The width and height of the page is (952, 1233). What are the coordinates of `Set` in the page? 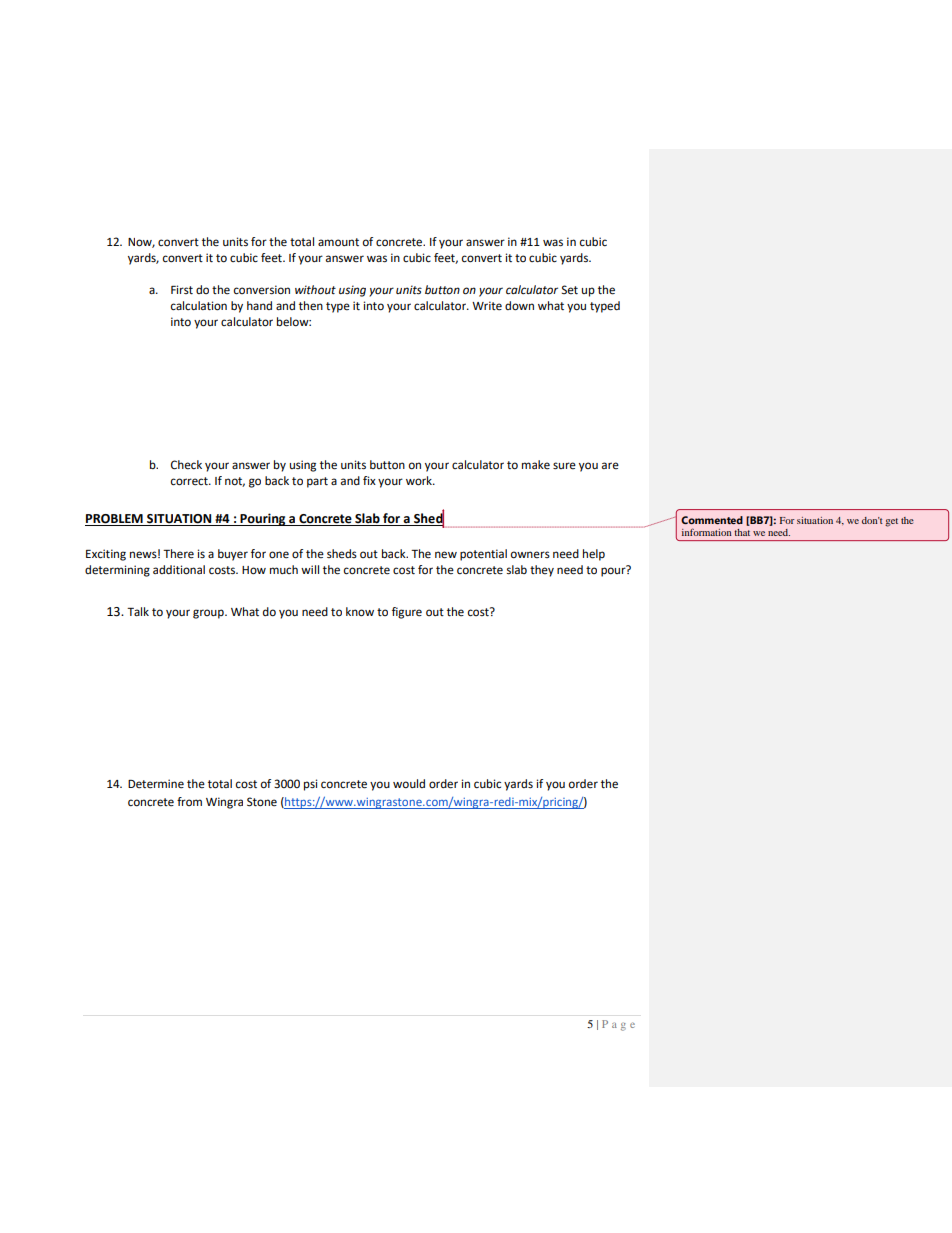 It's located at (570, 290).
